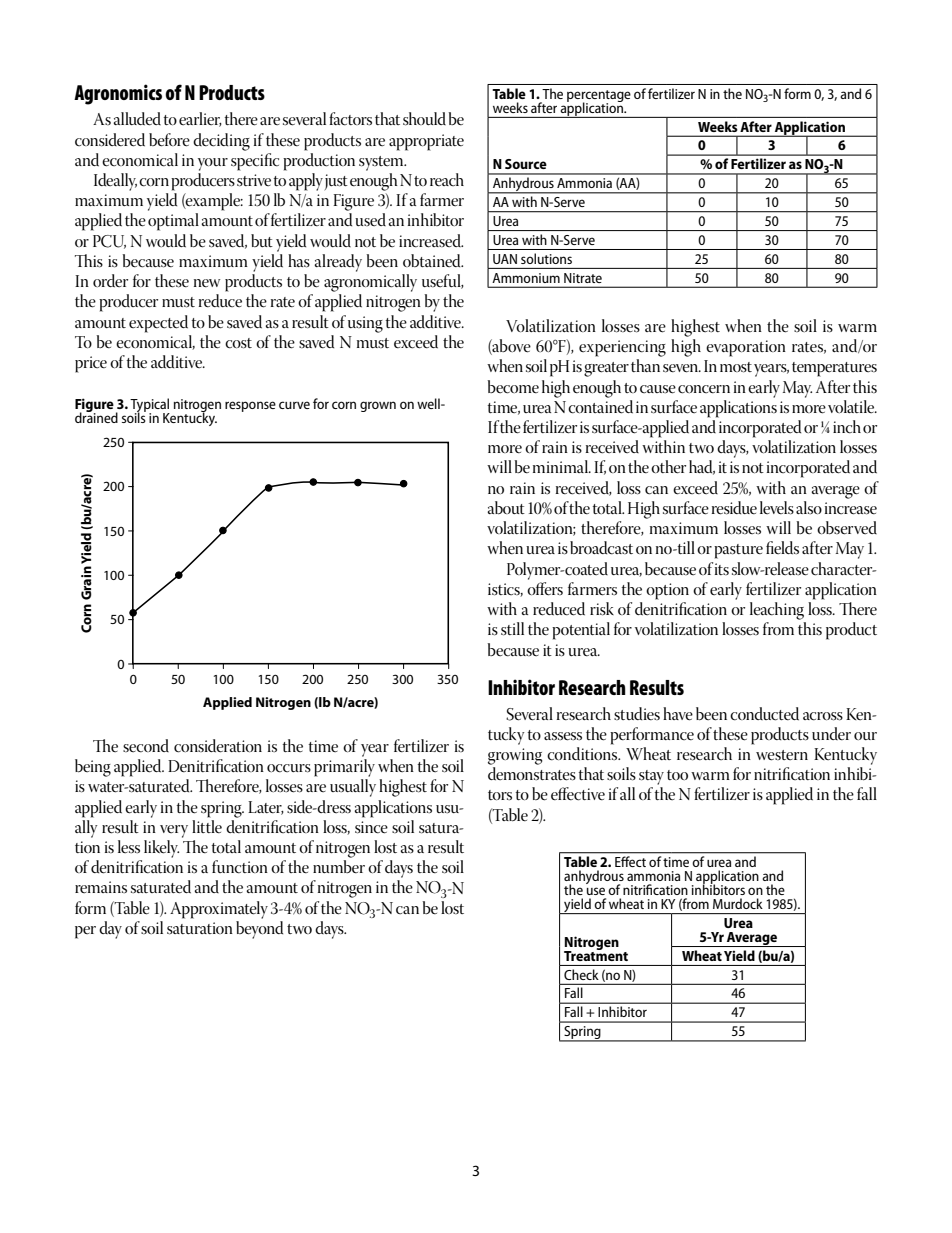 This screenshot has width=952, height=1233. Describe the element at coordinates (424, 119) in the screenshot. I see `should` at that location.
